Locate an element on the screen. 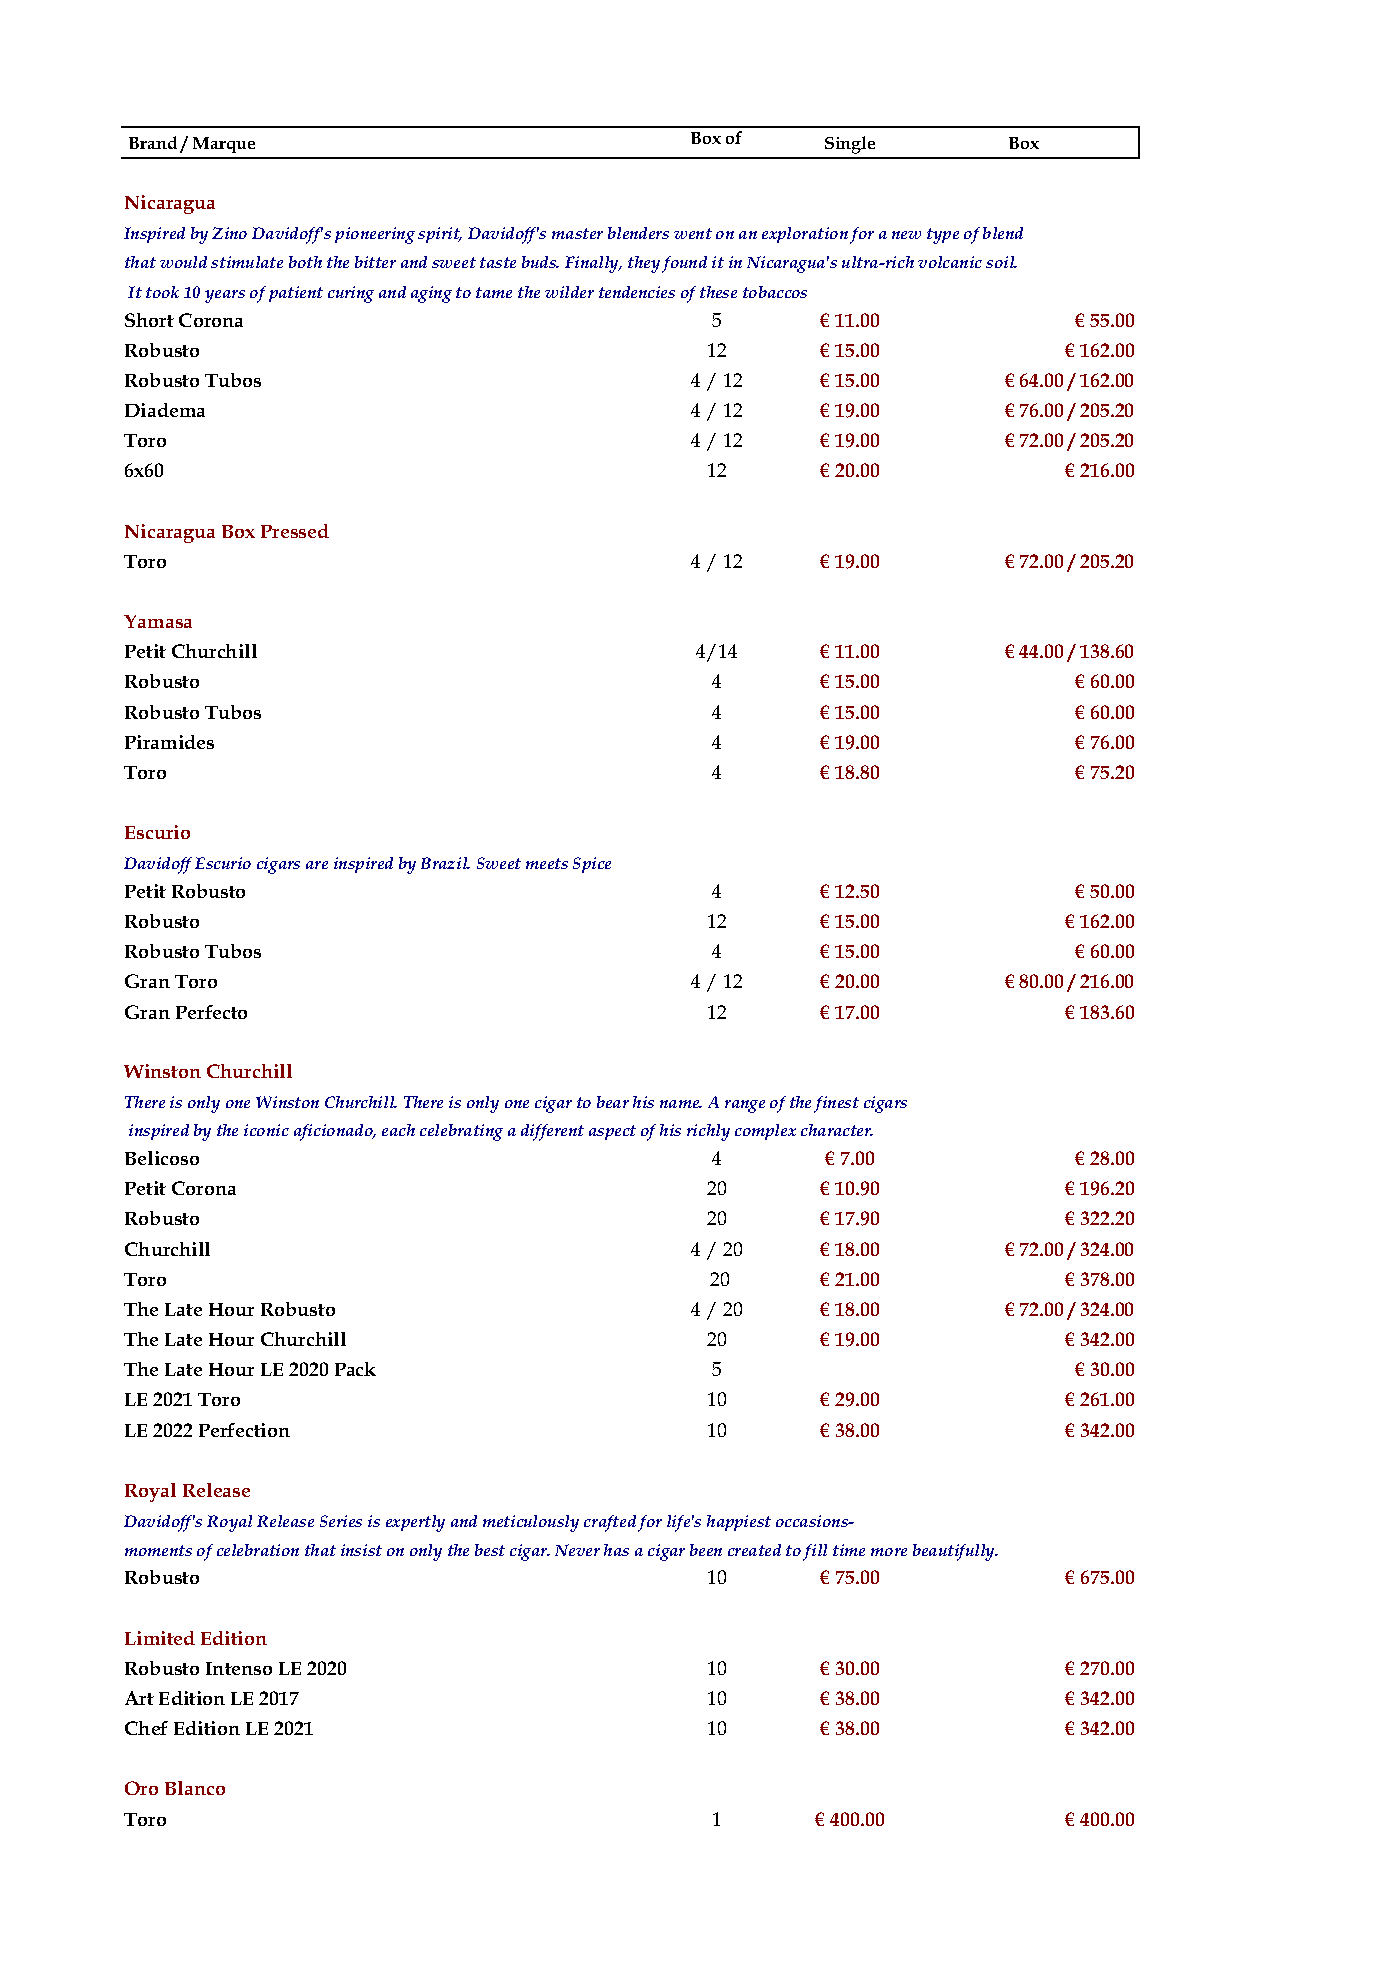 This screenshot has height=1976, width=1398. Pressed is located at coordinates (295, 531).
